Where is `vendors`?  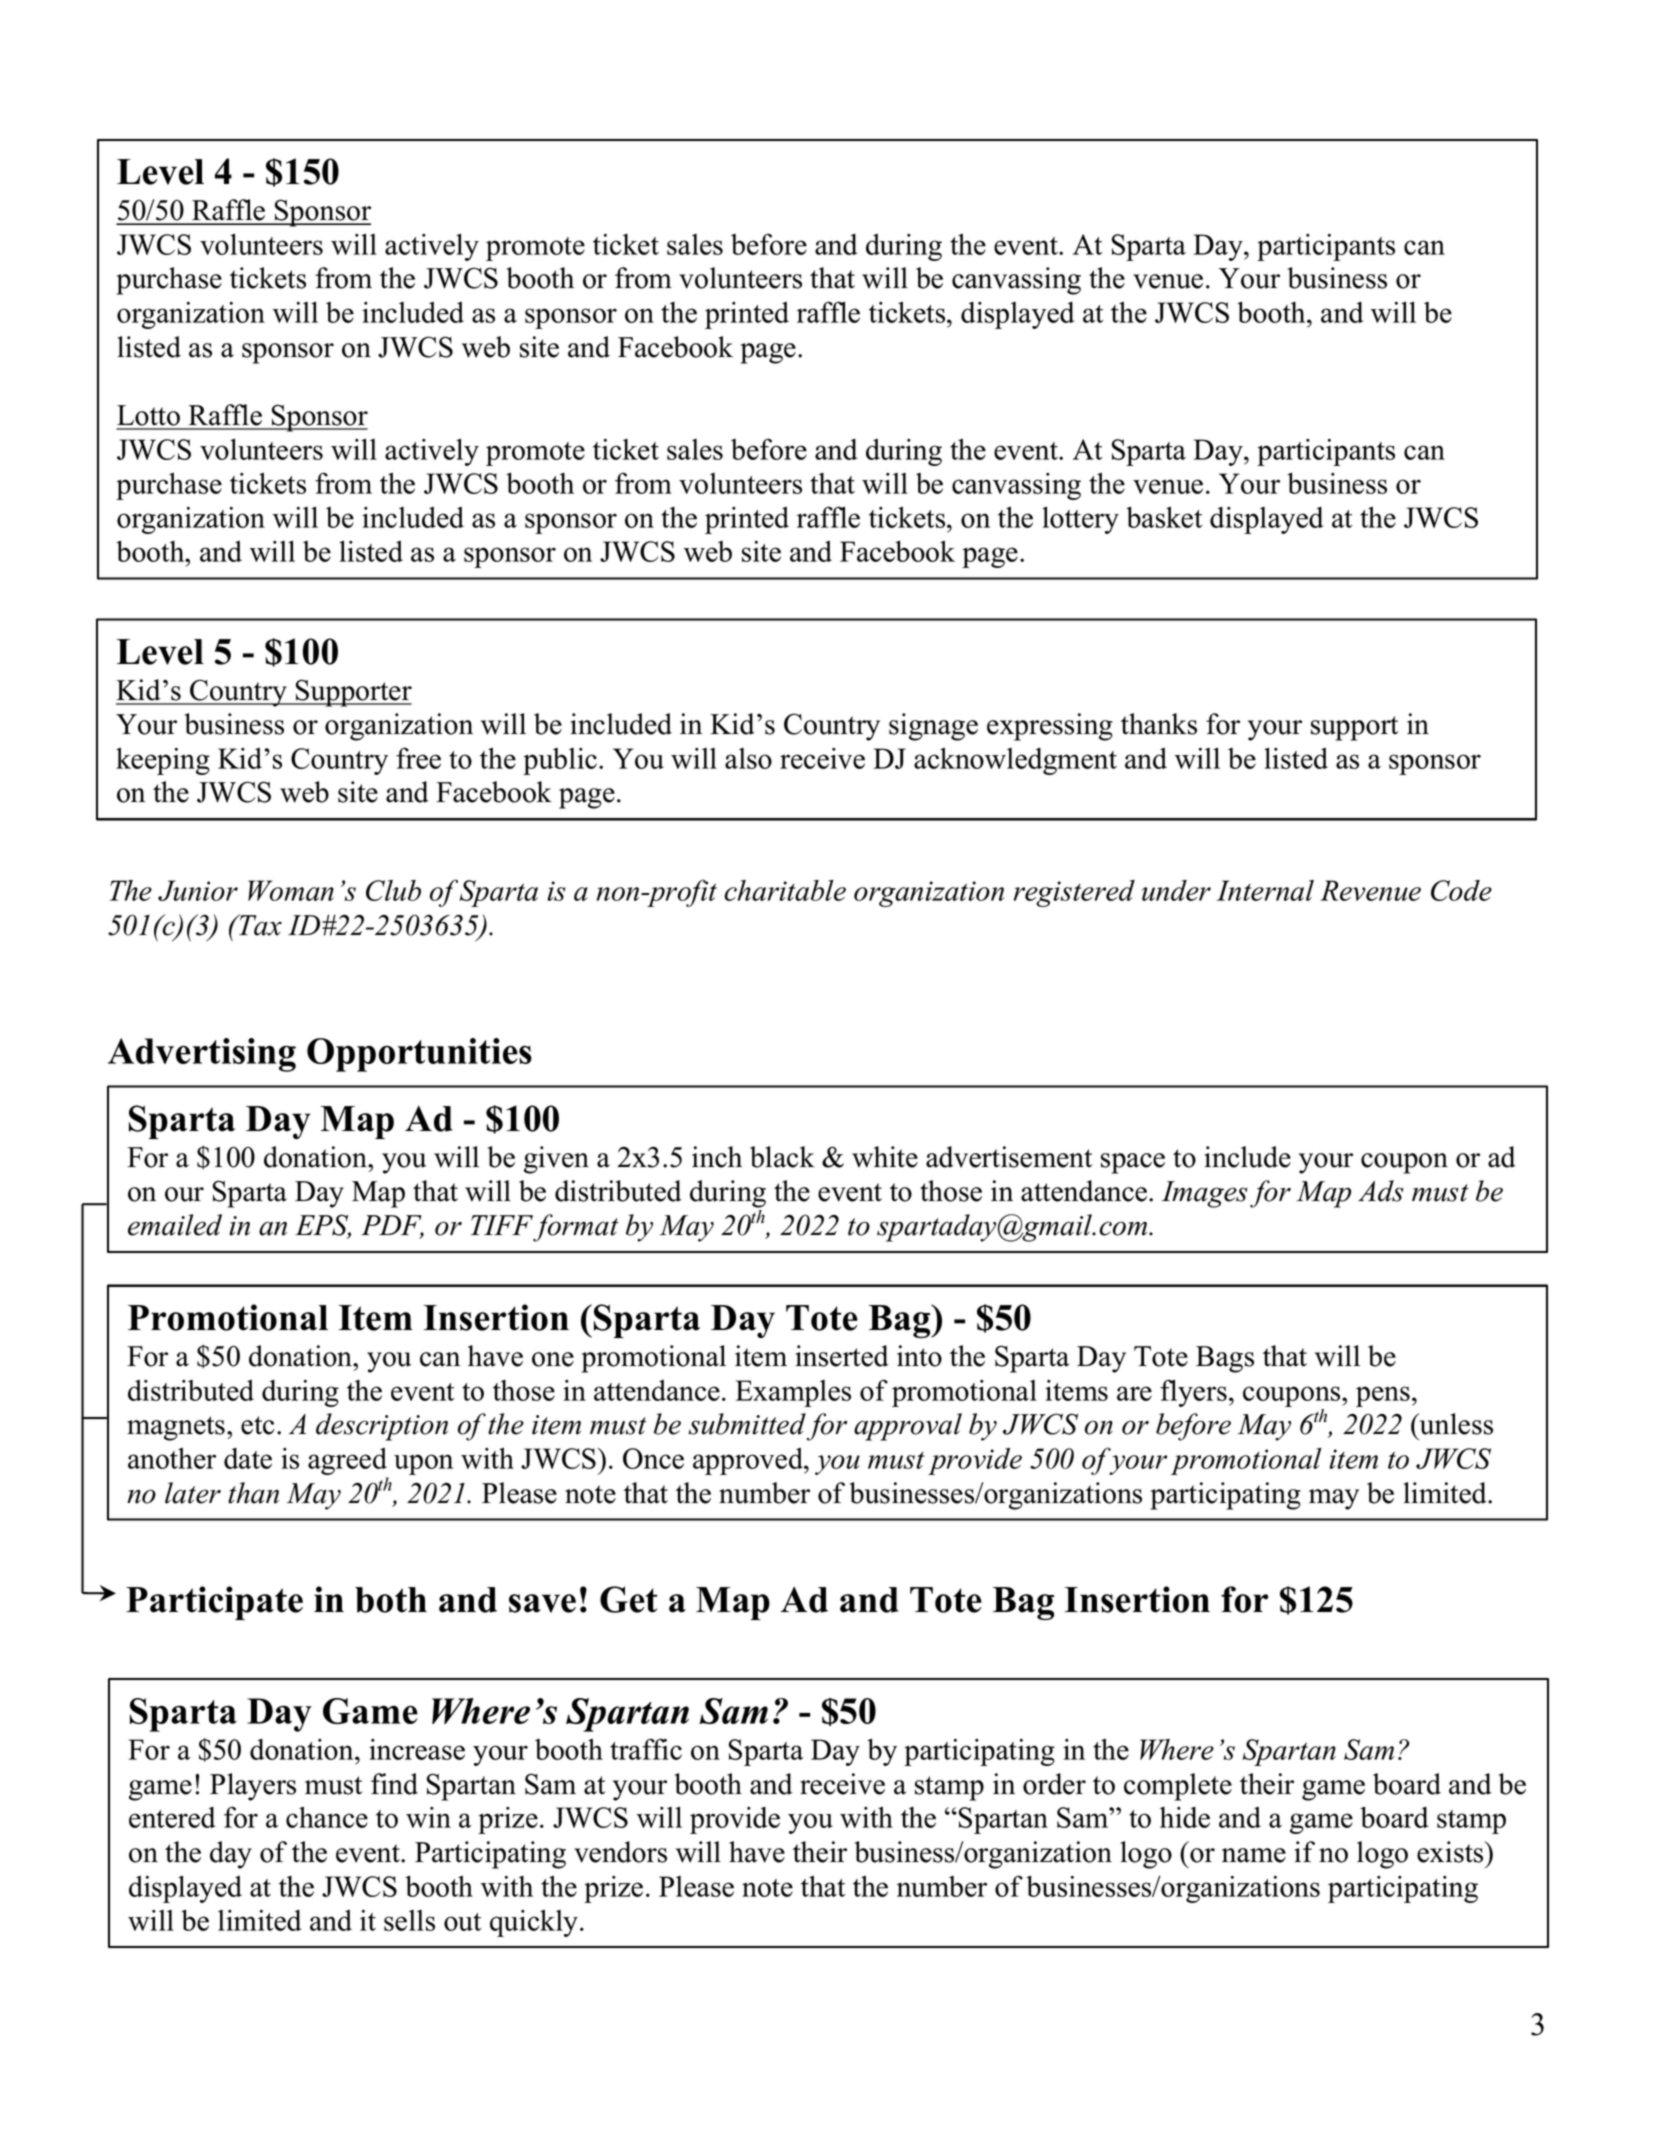 vendors is located at coordinates (620, 1852).
